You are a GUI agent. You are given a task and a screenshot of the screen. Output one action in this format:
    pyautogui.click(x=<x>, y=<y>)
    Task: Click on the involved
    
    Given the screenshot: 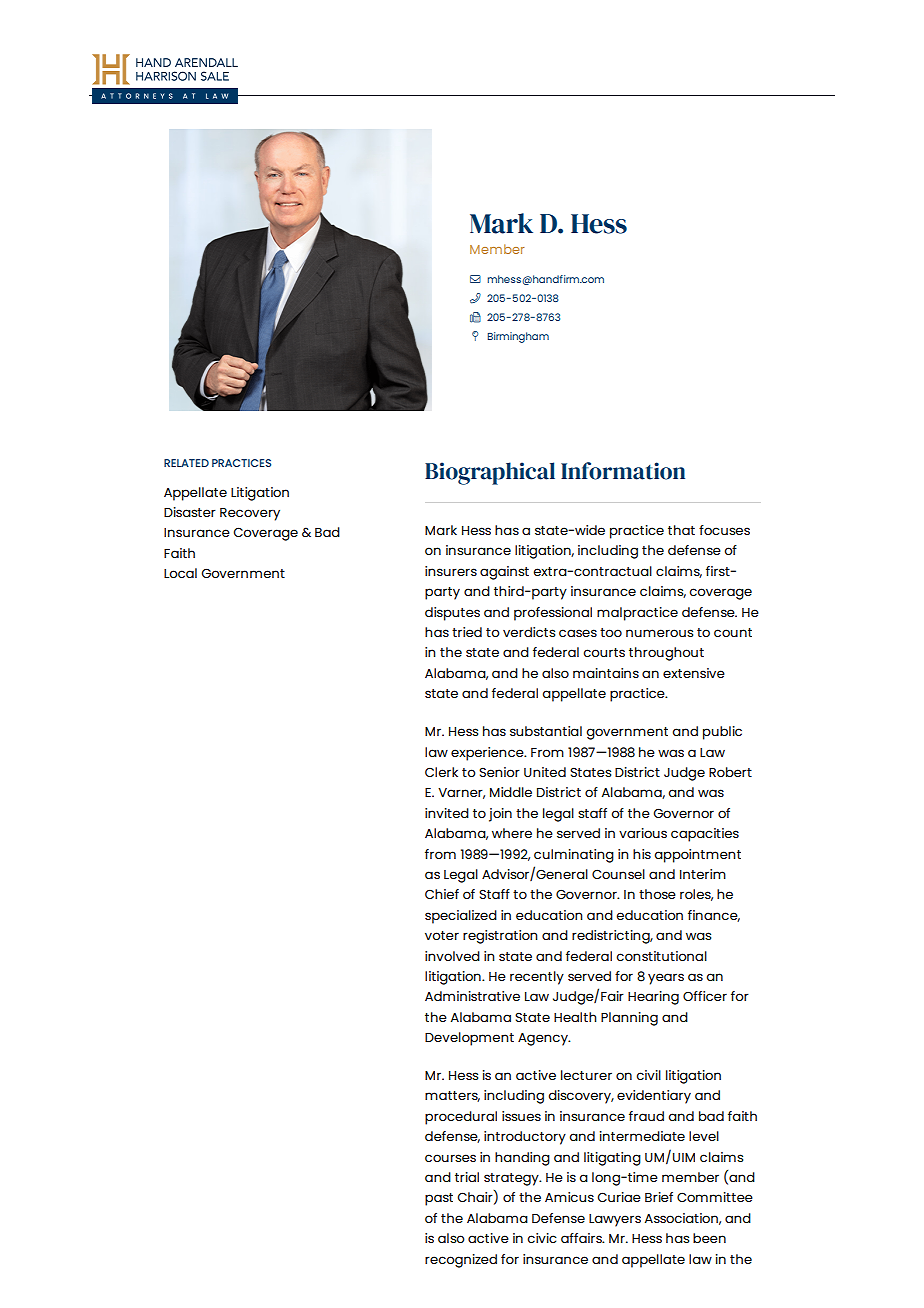 What is the action you would take?
    pyautogui.click(x=452, y=956)
